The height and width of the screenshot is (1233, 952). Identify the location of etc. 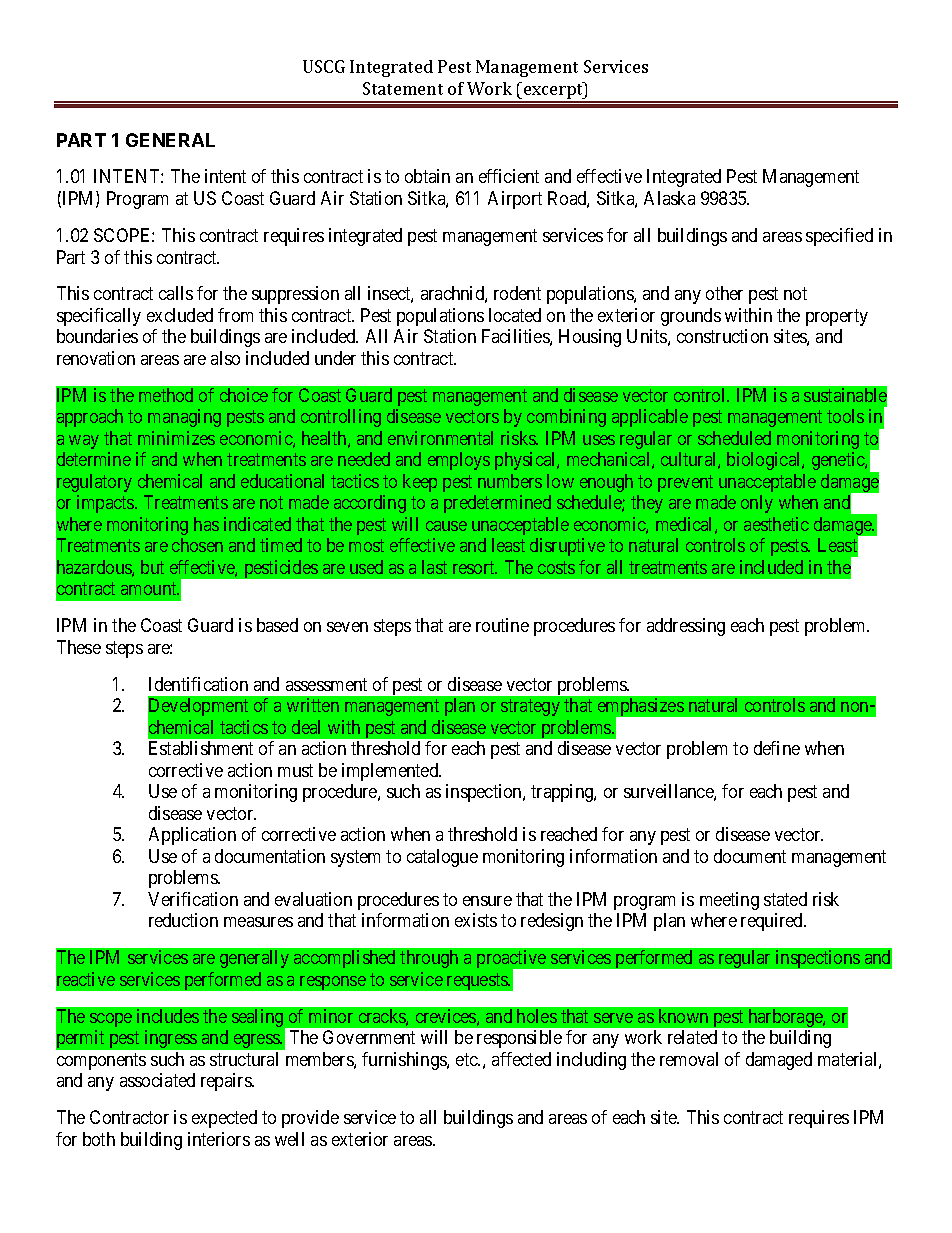
(468, 1059).
